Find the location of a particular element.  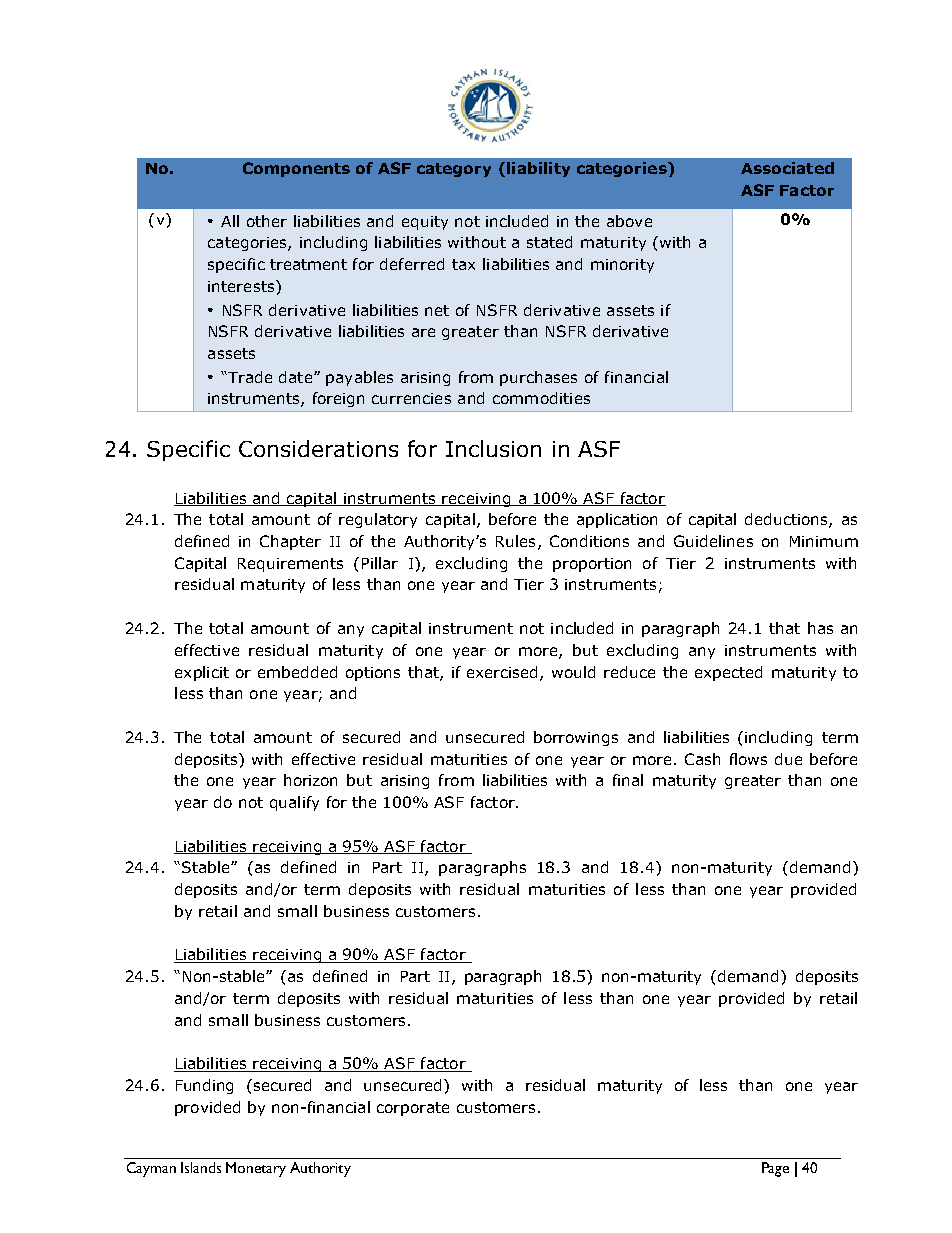

Trade is located at coordinates (249, 377).
